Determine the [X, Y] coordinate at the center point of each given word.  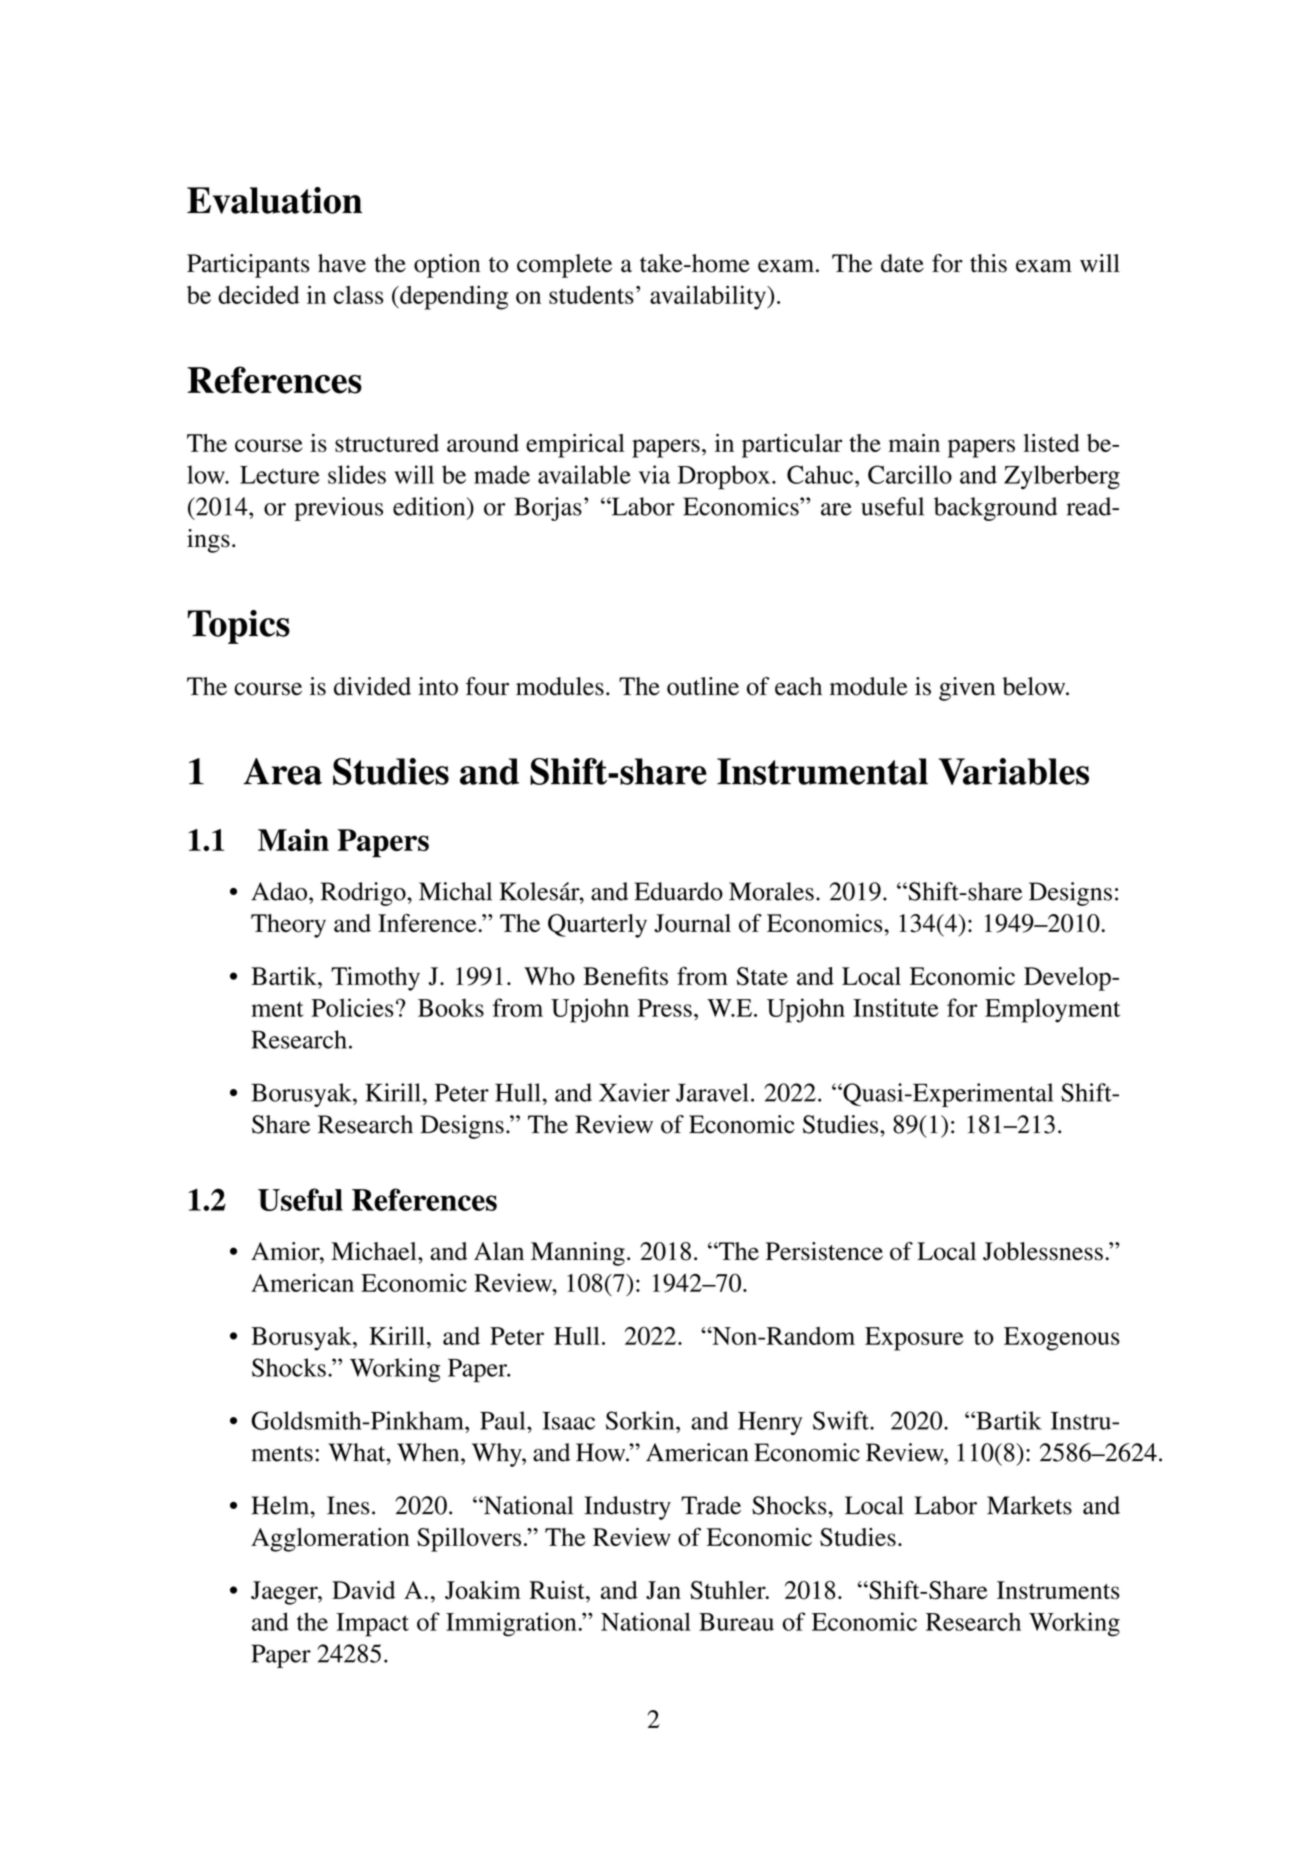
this [988, 263]
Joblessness [1043, 1251]
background [995, 509]
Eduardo [678, 891]
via [654, 474]
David [363, 1590]
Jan [663, 1590]
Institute [896, 1007]
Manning [578, 1254]
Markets [1029, 1505]
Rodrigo [364, 894]
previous [338, 509]
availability [709, 297]
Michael [375, 1251]
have [342, 263]
